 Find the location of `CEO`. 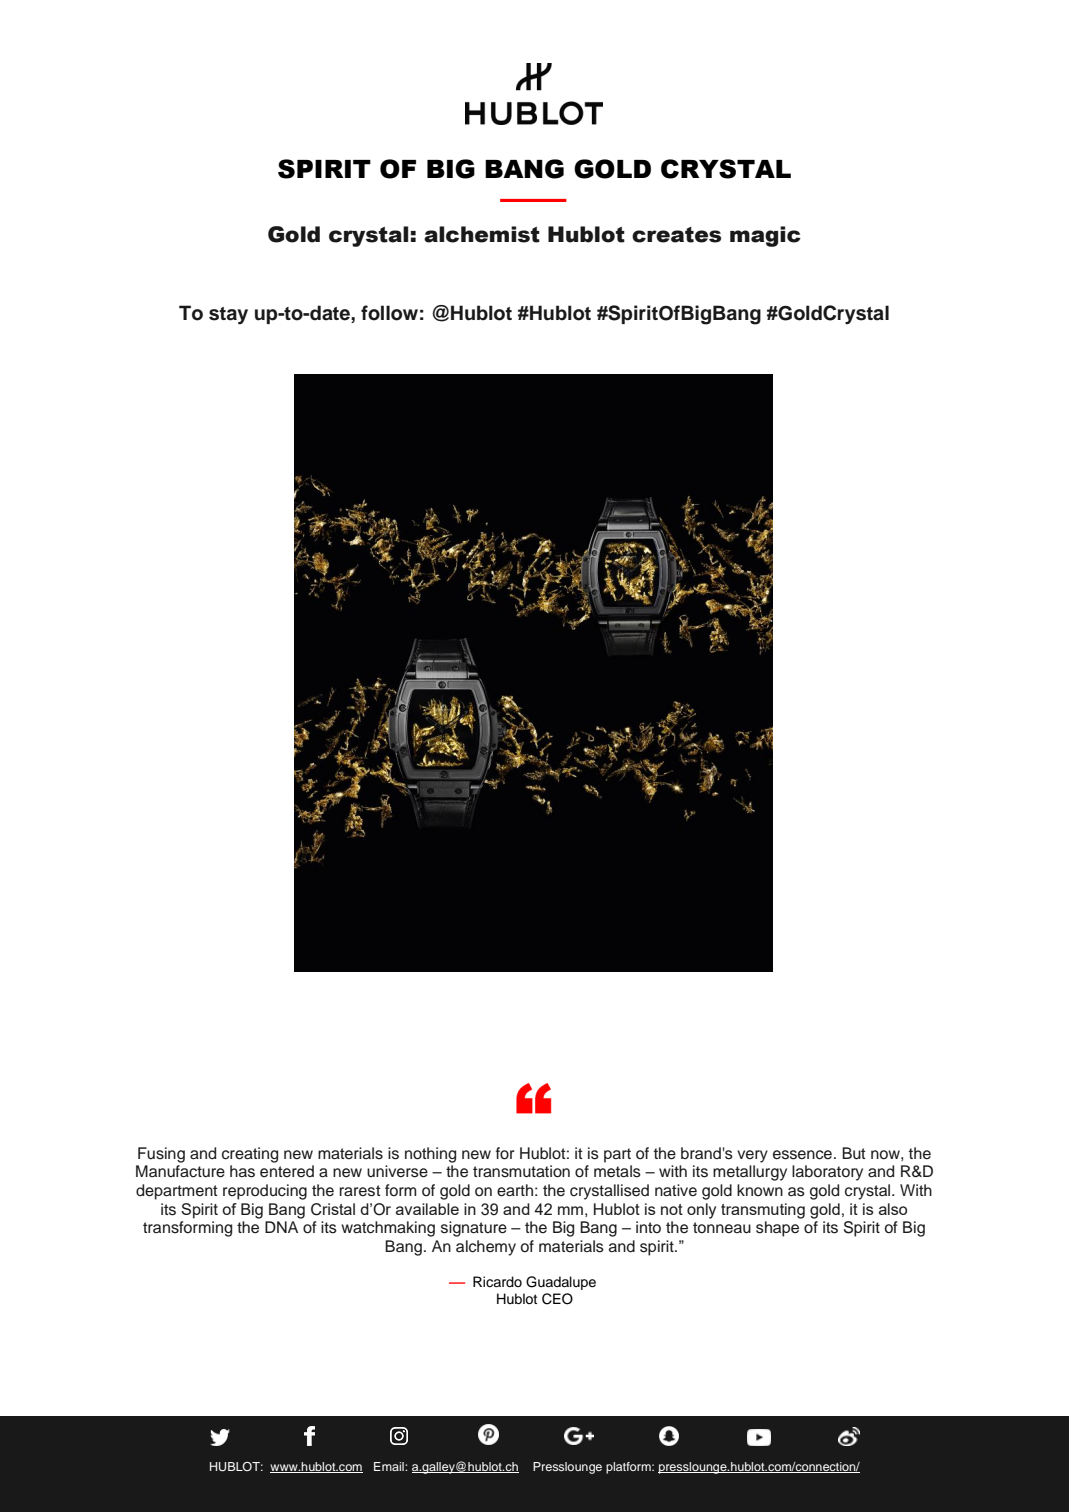

CEO is located at coordinates (557, 1299).
